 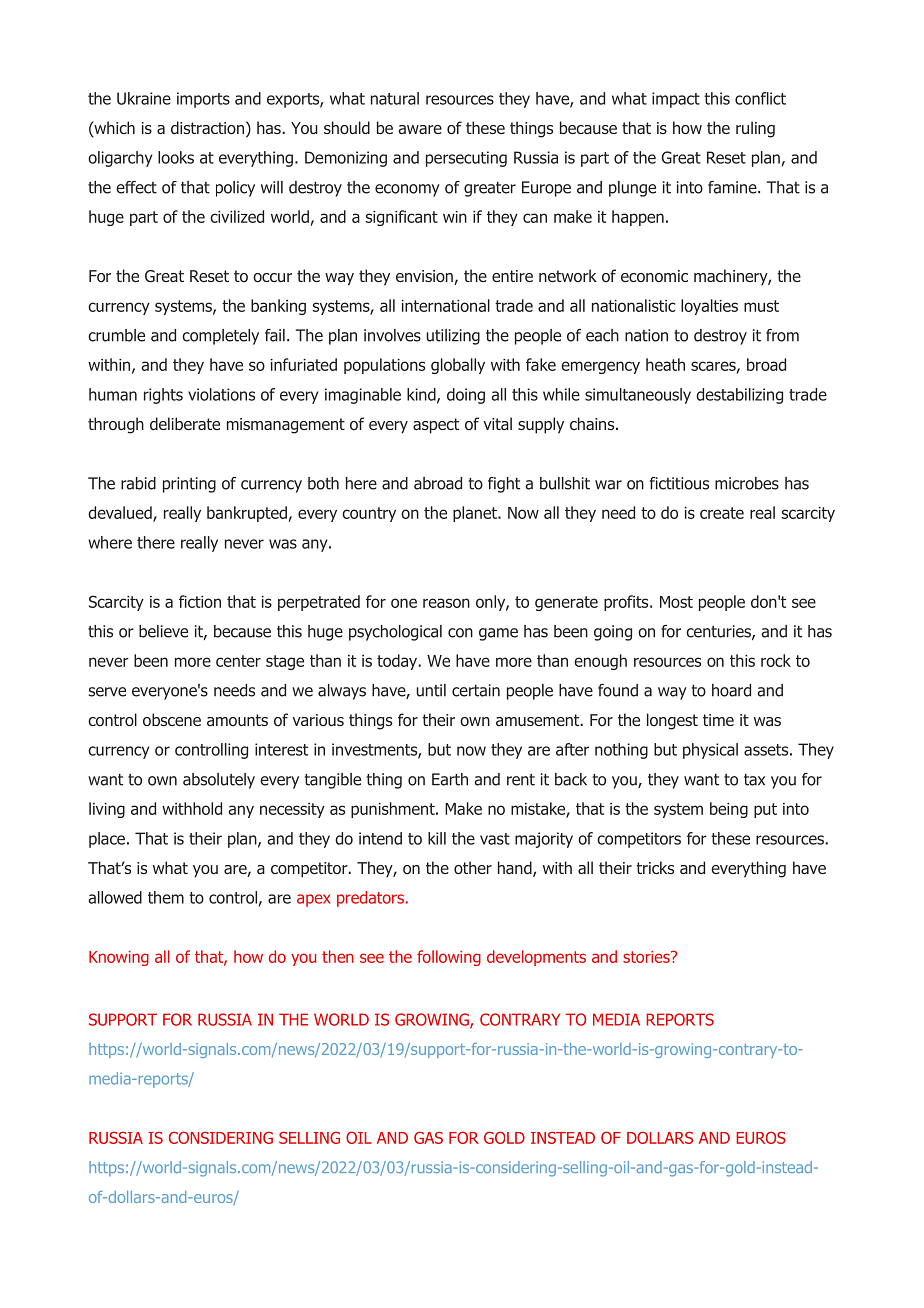 What do you see at coordinates (207, 127) in the page?
I see `distraction` at bounding box center [207, 127].
